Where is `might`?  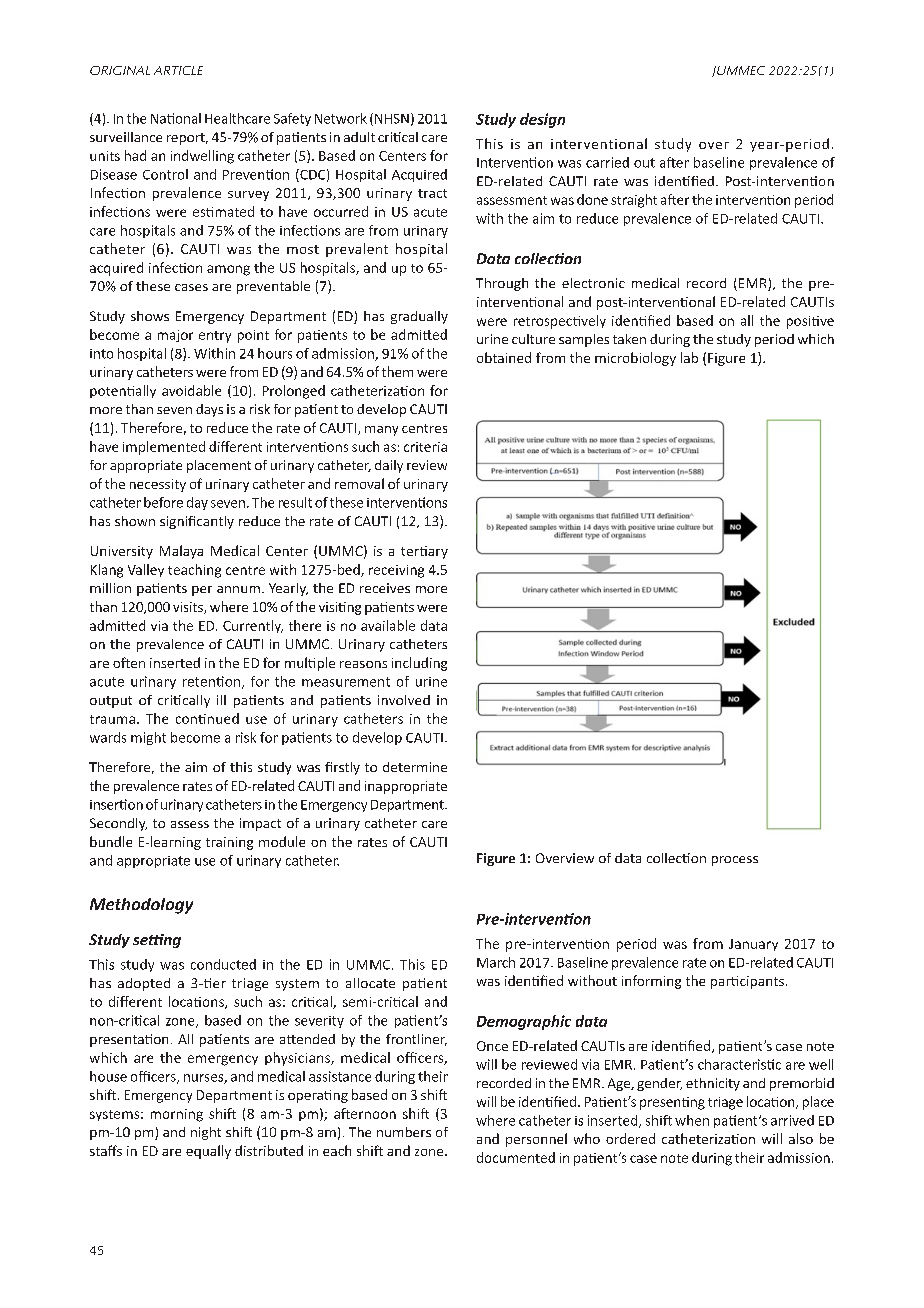
might is located at coordinates (148, 738).
